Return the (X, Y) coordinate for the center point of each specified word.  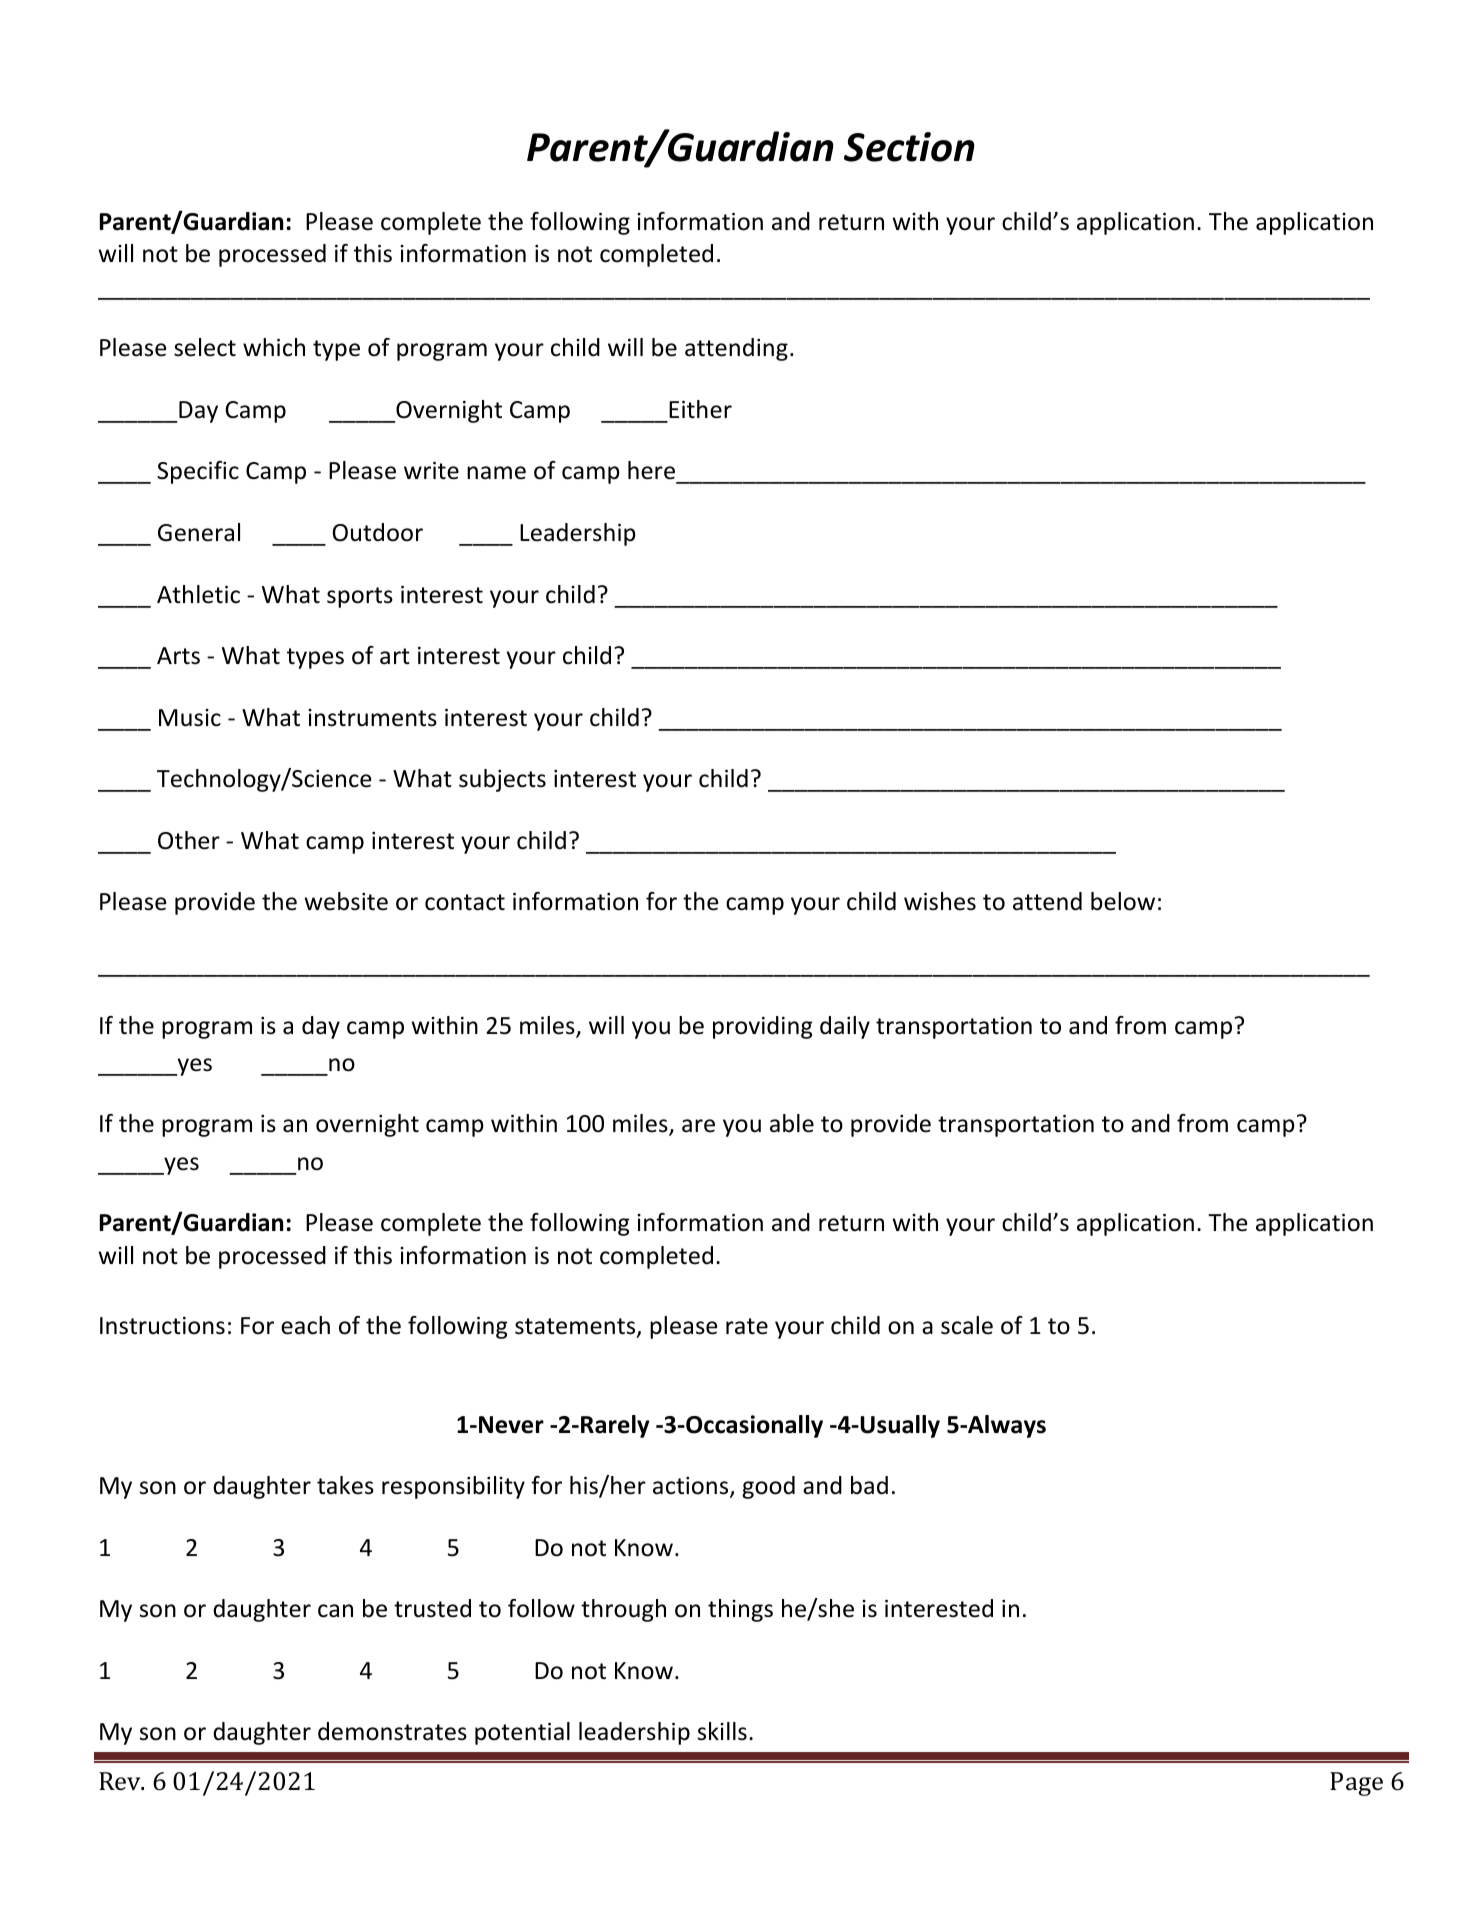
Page (1356, 1784)
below (1123, 901)
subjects (502, 780)
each (305, 1325)
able (792, 1123)
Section (909, 147)
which (274, 347)
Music (190, 718)
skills (722, 1731)
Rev (121, 1781)
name (496, 473)
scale (967, 1325)
